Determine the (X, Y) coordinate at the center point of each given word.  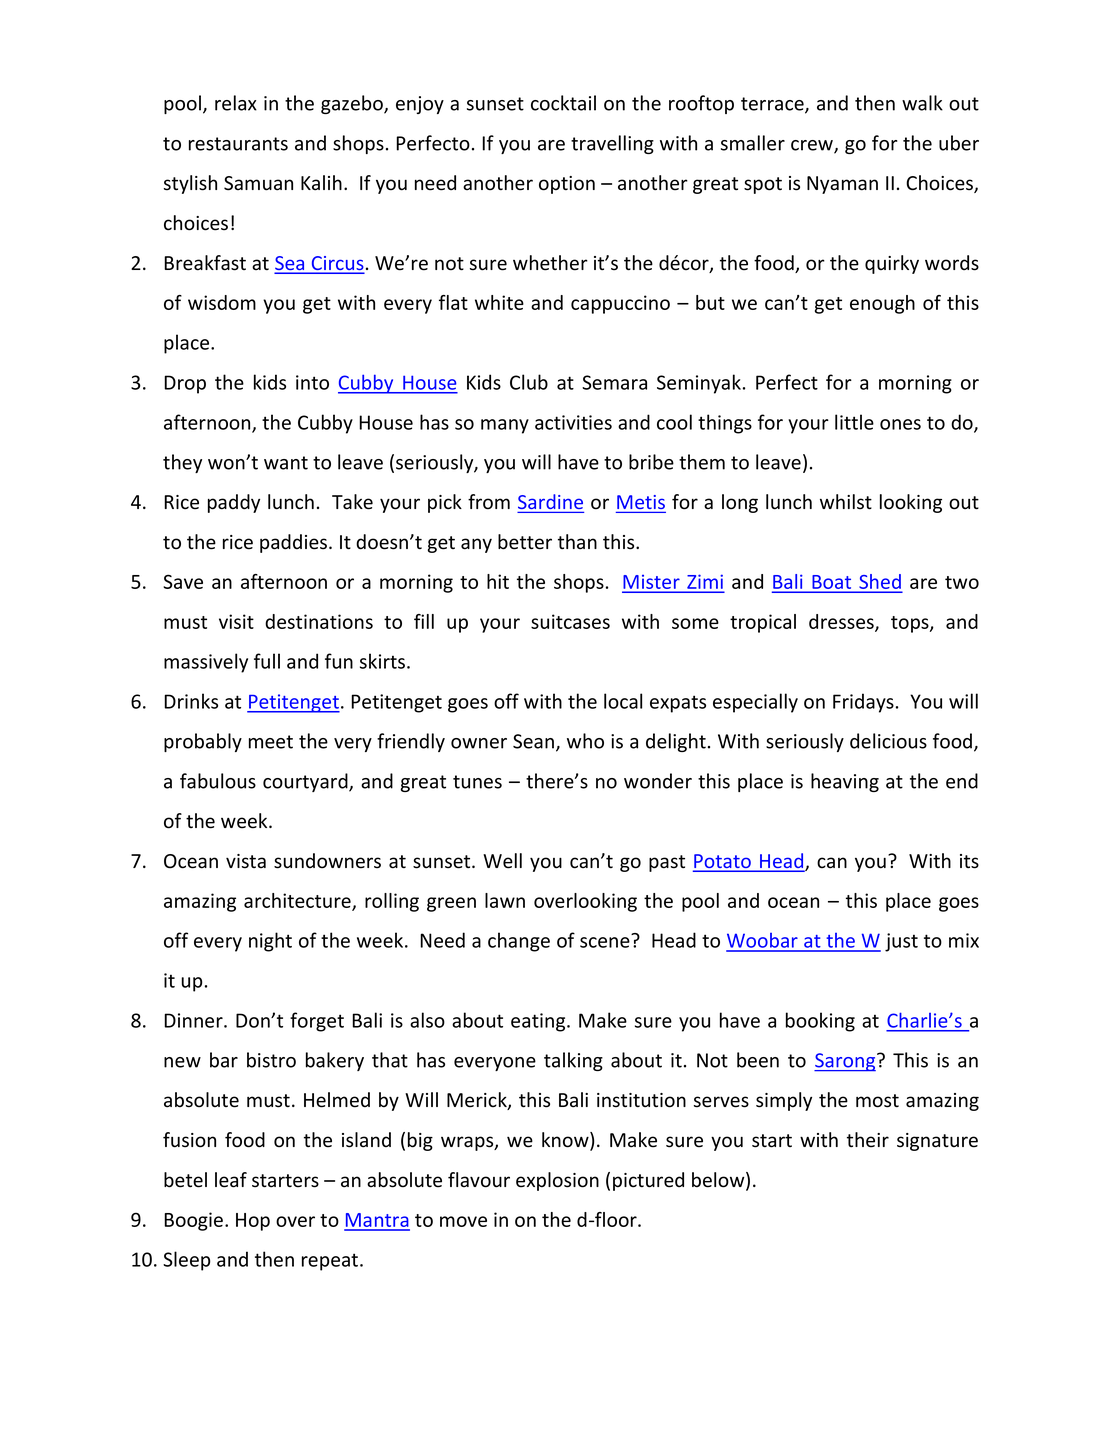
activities (573, 422)
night (270, 942)
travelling (612, 144)
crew (813, 146)
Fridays (863, 703)
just (901, 942)
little (854, 422)
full (267, 661)
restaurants (238, 144)
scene (605, 942)
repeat (331, 1262)
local (623, 701)
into (312, 382)
